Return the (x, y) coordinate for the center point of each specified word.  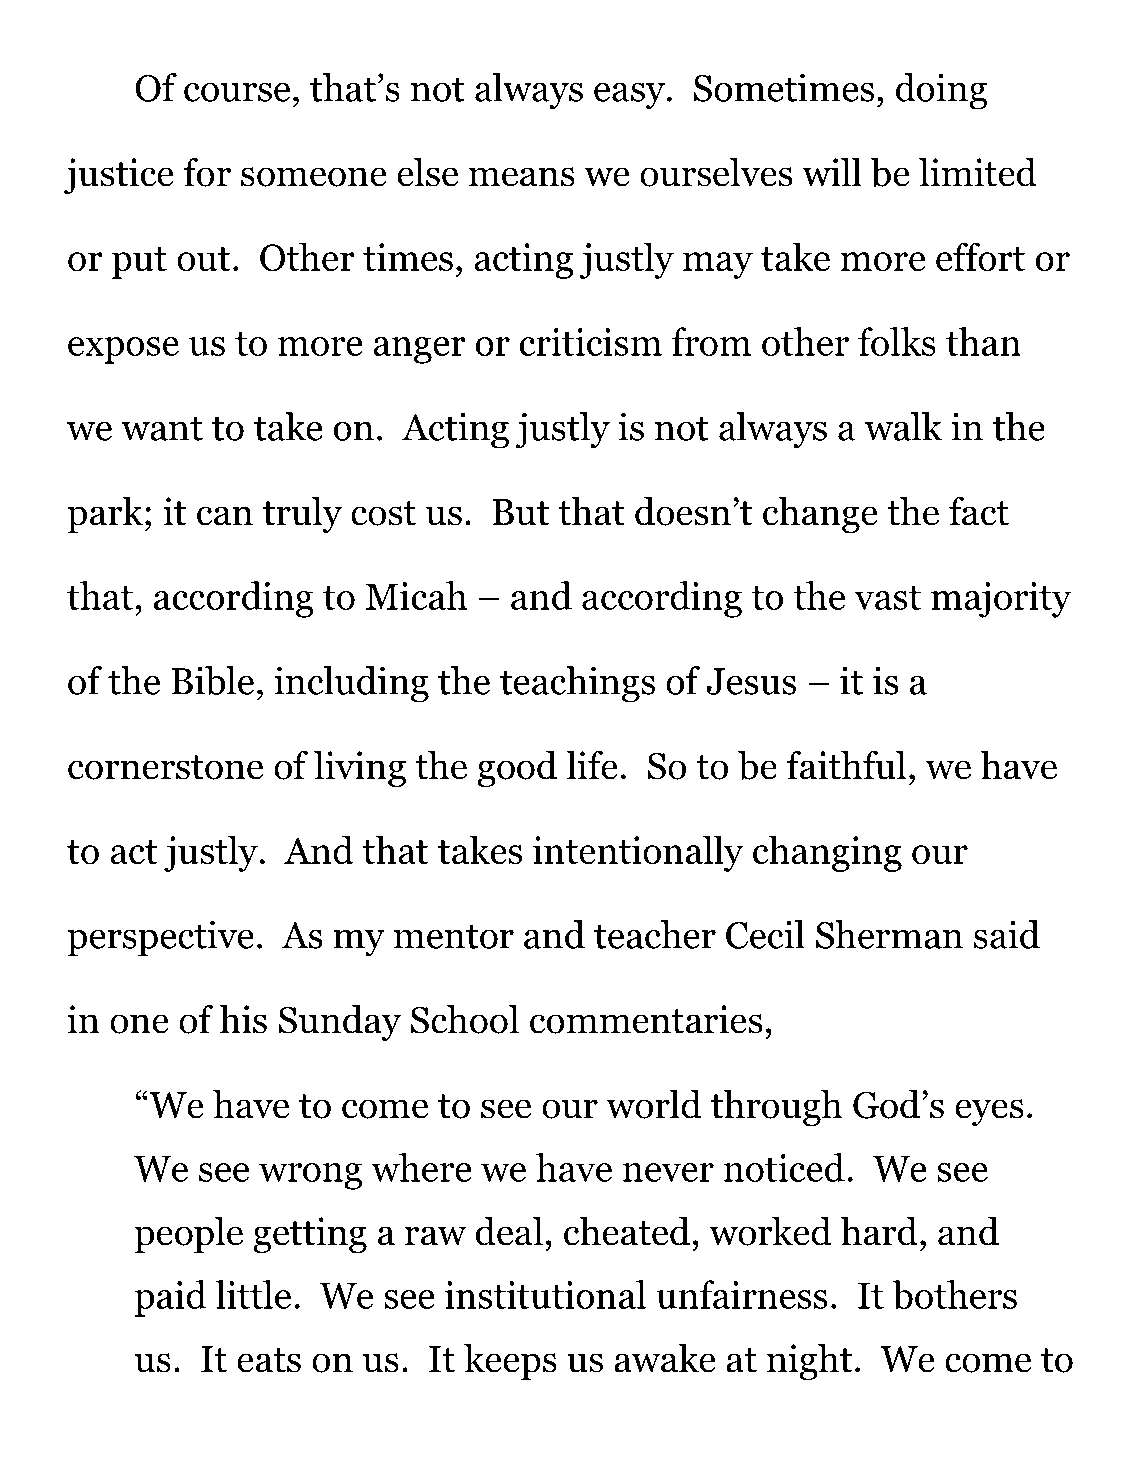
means (522, 177)
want (162, 428)
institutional (545, 1294)
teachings (577, 684)
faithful (846, 765)
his (243, 1019)
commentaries (646, 1019)
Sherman (889, 934)
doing (941, 91)
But (520, 512)
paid (171, 1298)
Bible (212, 680)
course (237, 92)
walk (903, 426)
